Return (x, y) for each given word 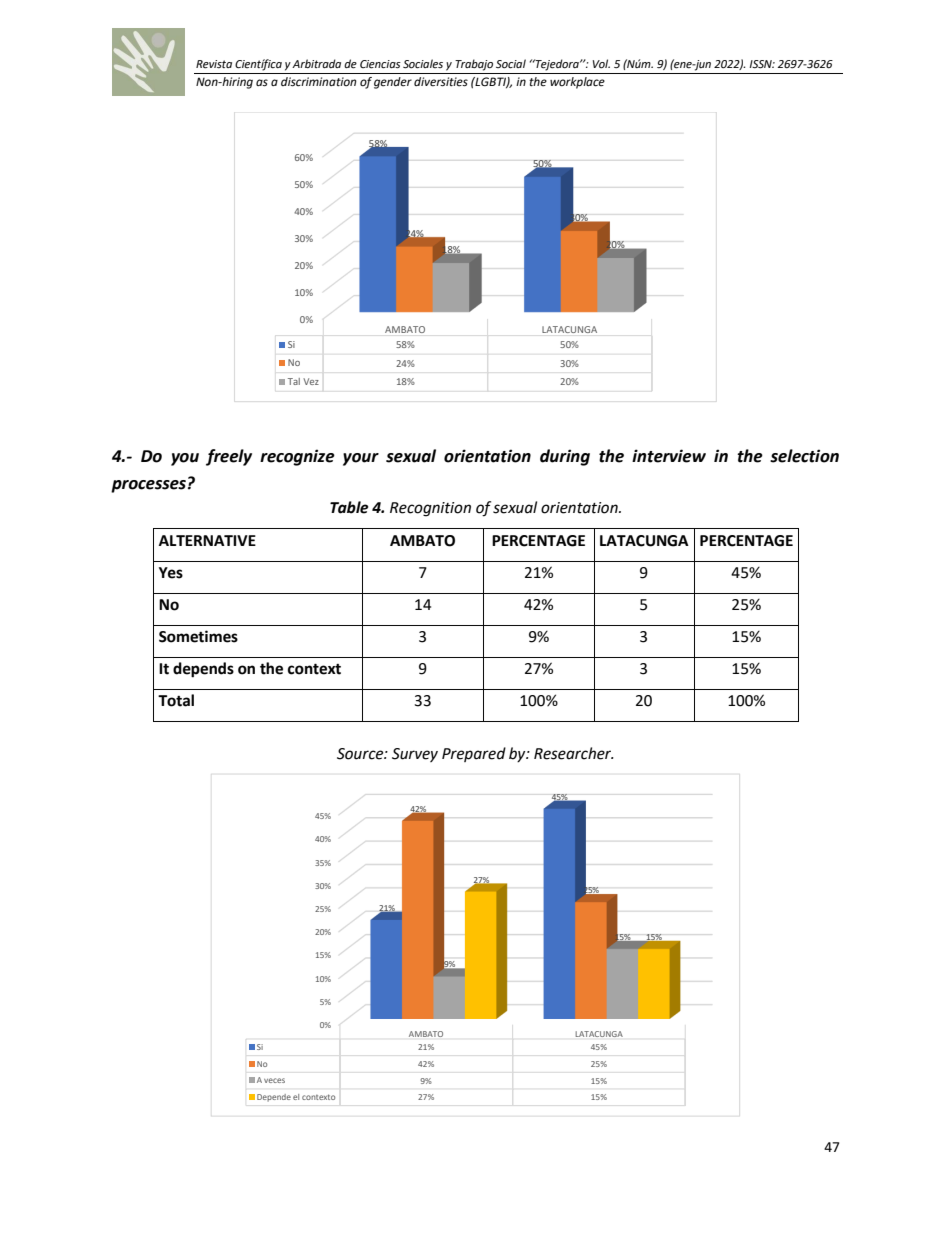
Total (176, 700)
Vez (311, 381)
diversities (441, 82)
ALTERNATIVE (207, 540)
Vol (601, 64)
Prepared (474, 754)
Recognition (430, 509)
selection (804, 456)
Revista (214, 64)
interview (669, 456)
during (565, 457)
